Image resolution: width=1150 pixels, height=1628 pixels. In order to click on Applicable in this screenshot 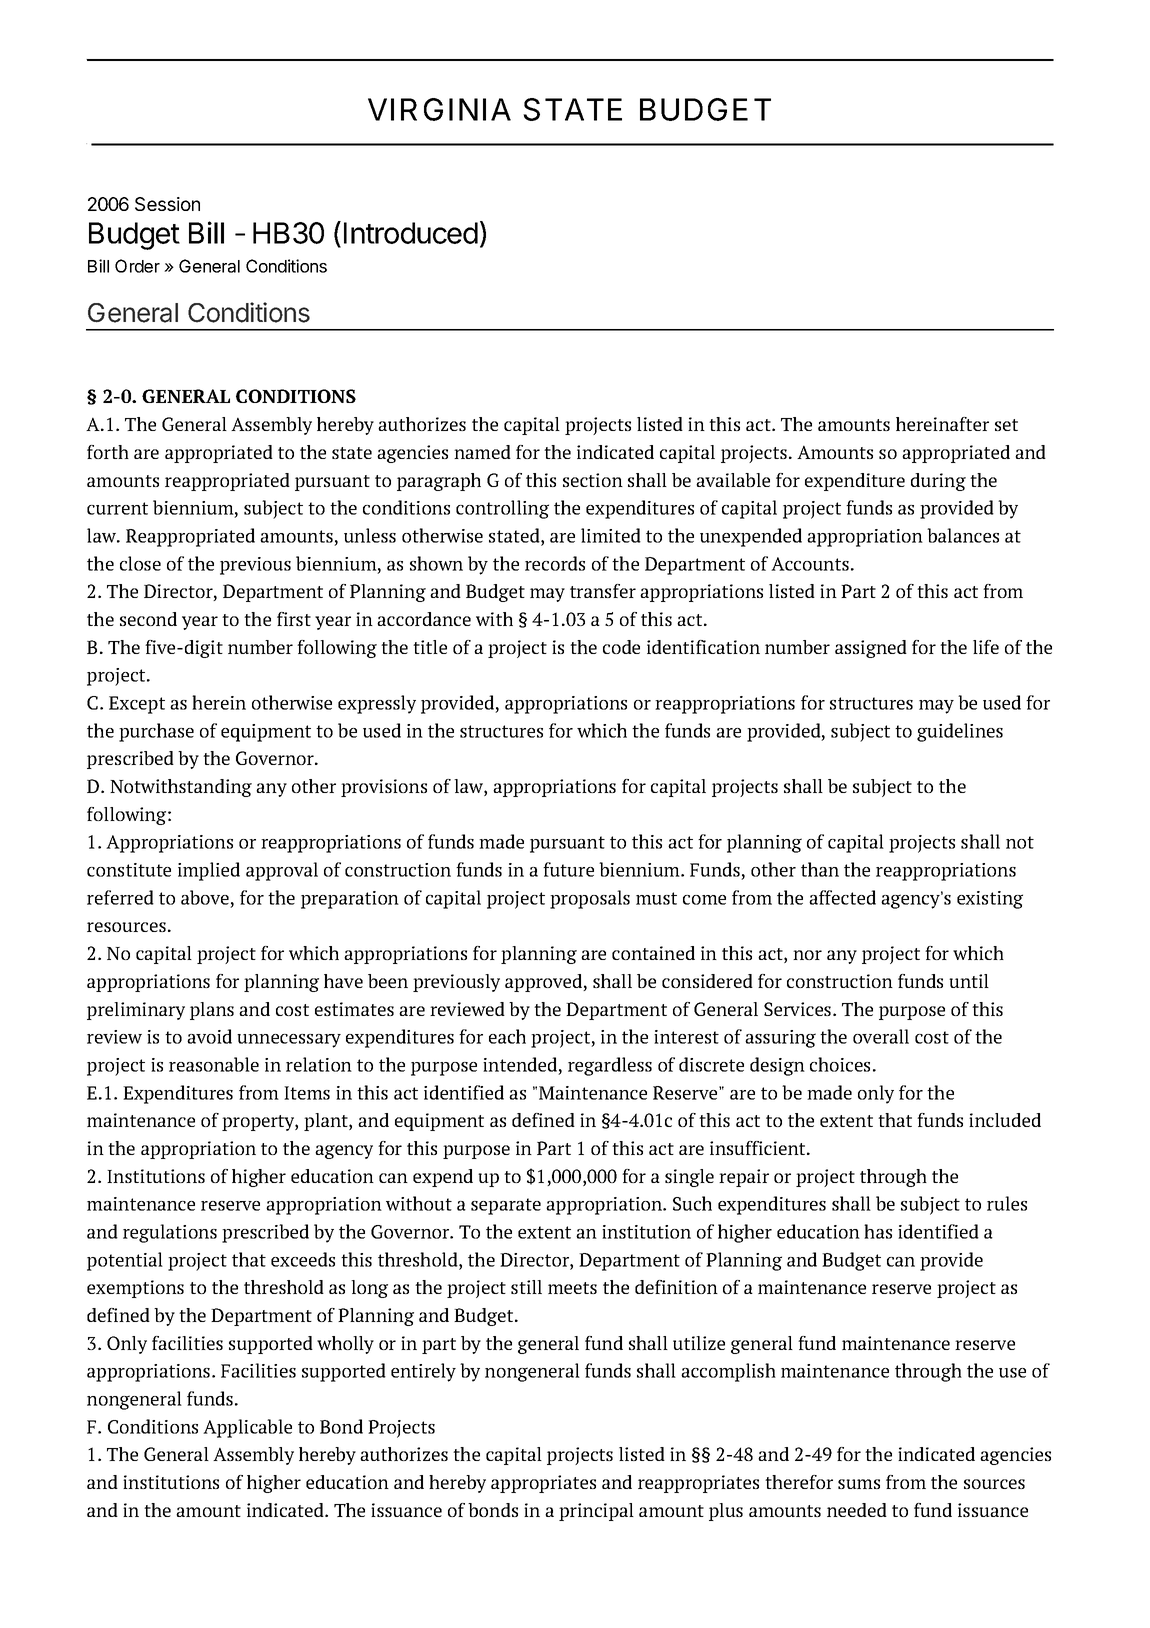, I will do `click(247, 1428)`.
